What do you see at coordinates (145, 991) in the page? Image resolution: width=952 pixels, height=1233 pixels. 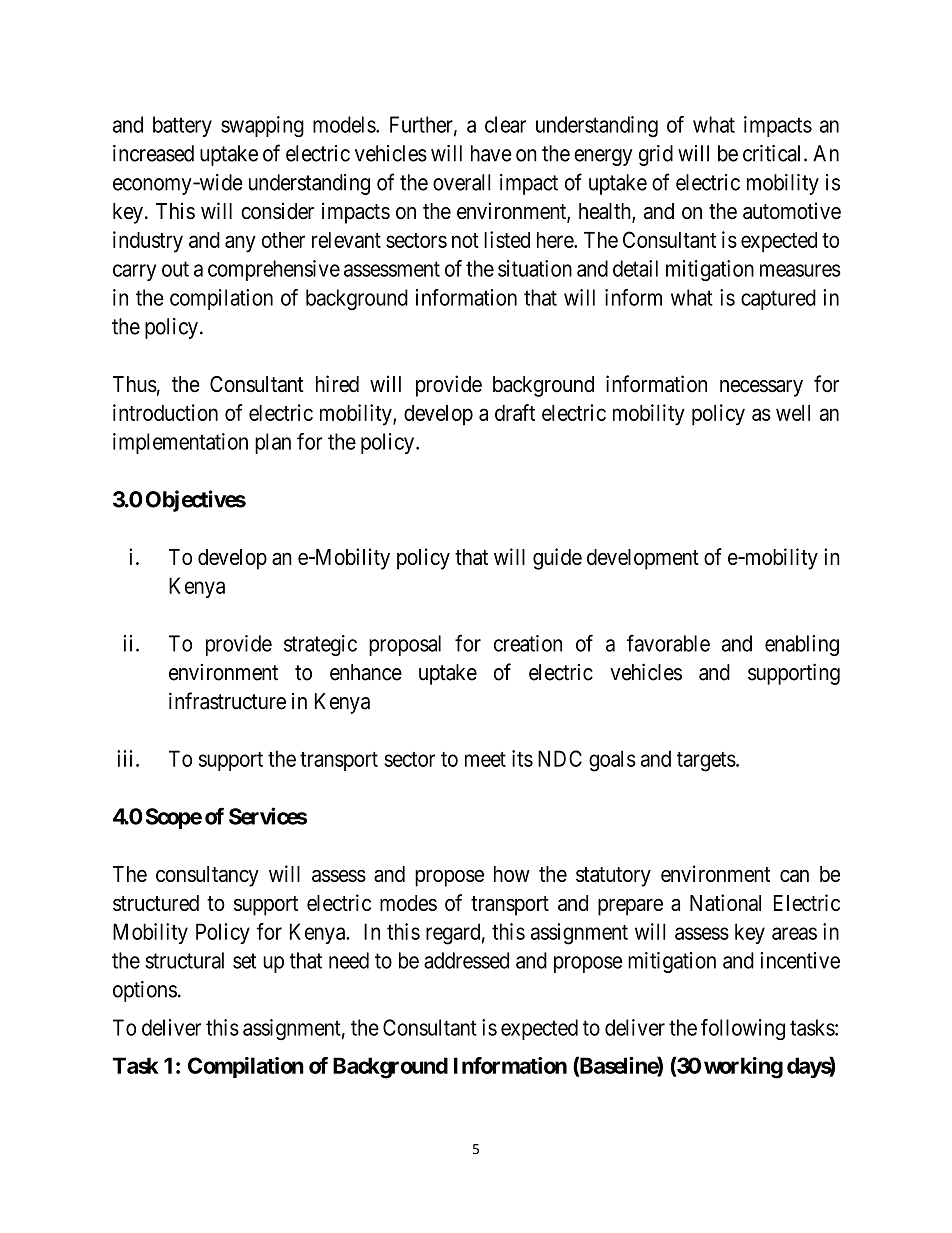 I see `options` at bounding box center [145, 991].
